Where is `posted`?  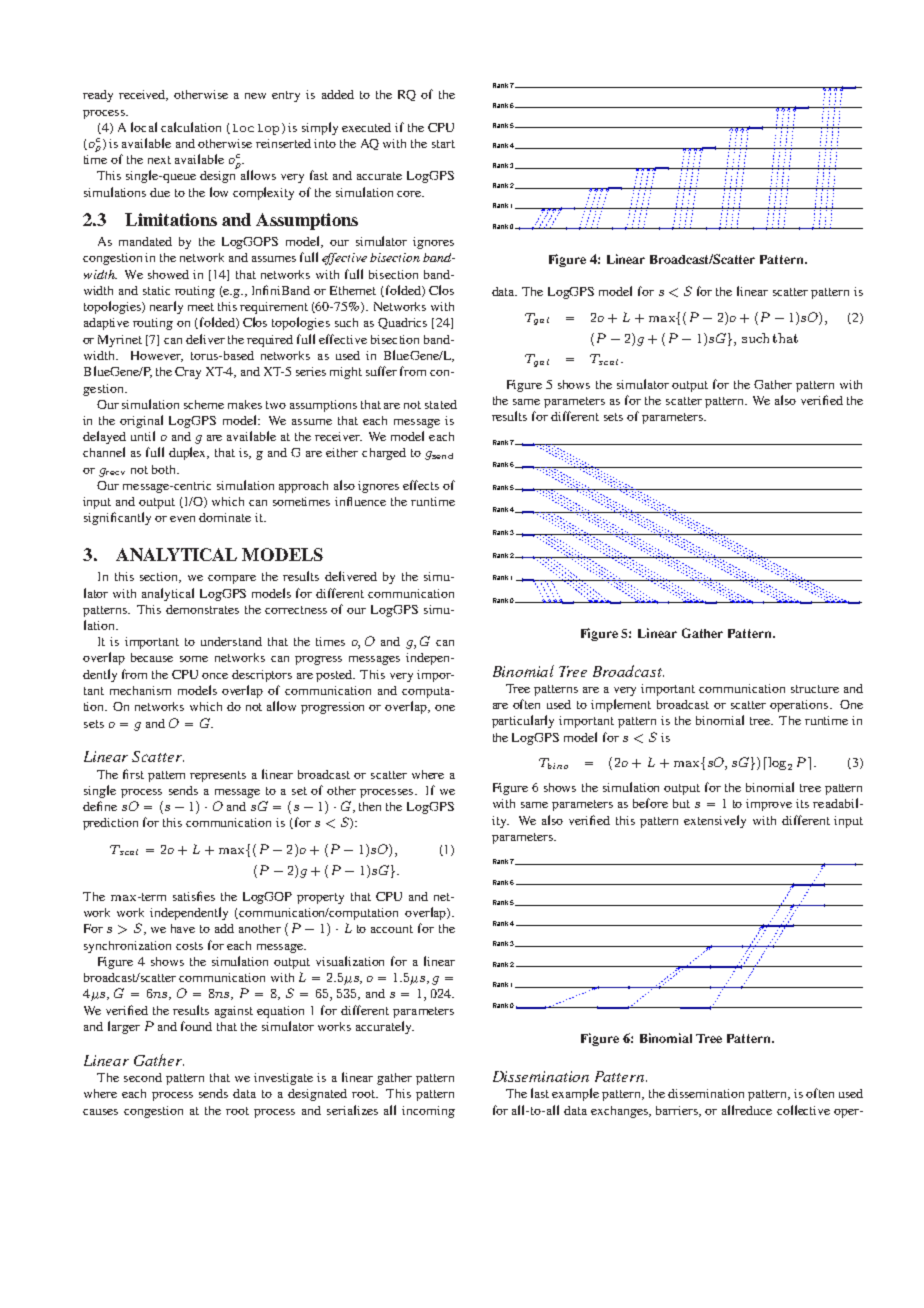
posted is located at coordinates (335, 676).
